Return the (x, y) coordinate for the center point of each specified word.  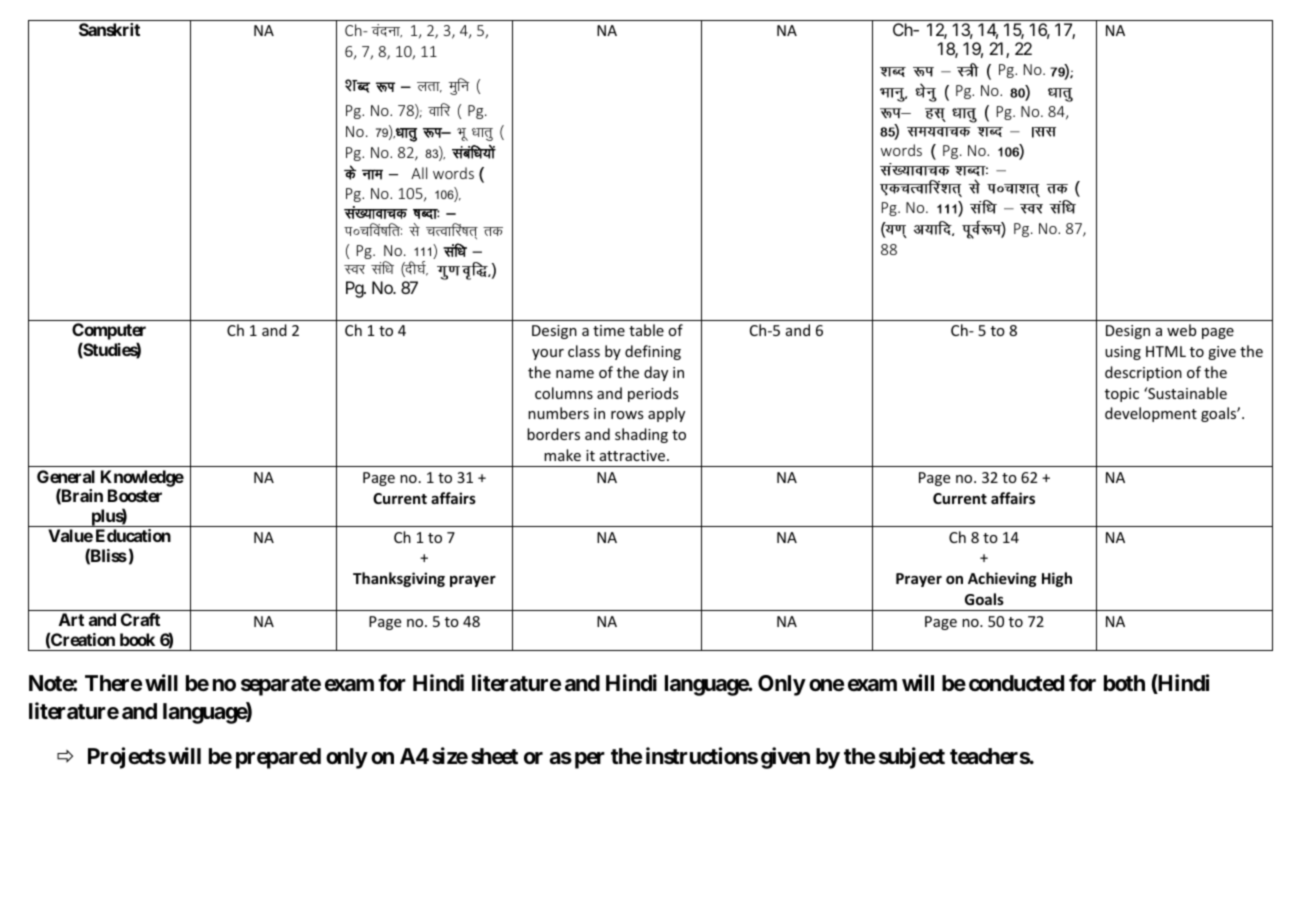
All (419, 173)
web (1181, 330)
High (1057, 579)
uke (372, 174)
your (548, 354)
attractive (634, 455)
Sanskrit (109, 29)
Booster (135, 495)
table (646, 330)
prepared (278, 758)
